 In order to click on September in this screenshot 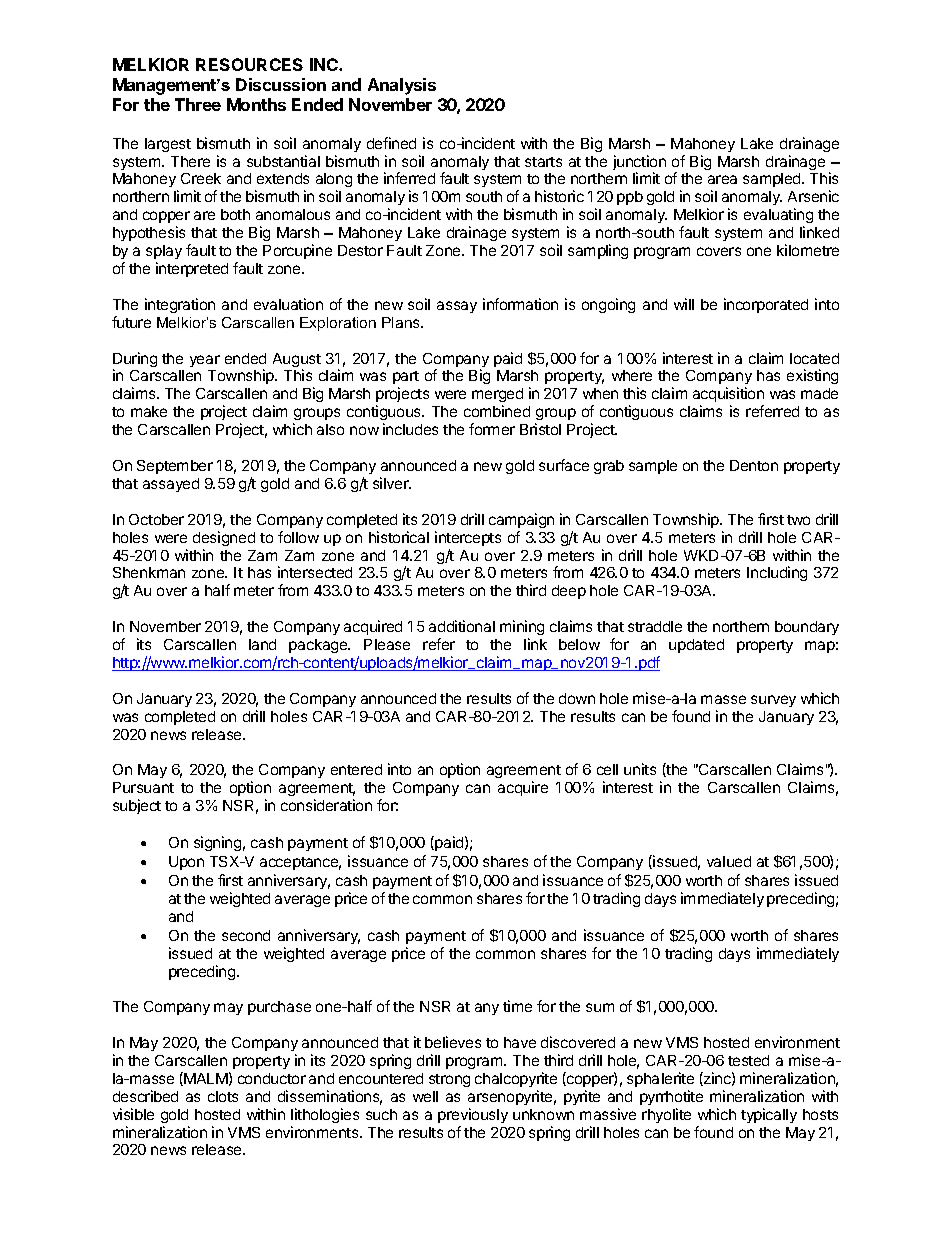, I will do `click(175, 467)`.
